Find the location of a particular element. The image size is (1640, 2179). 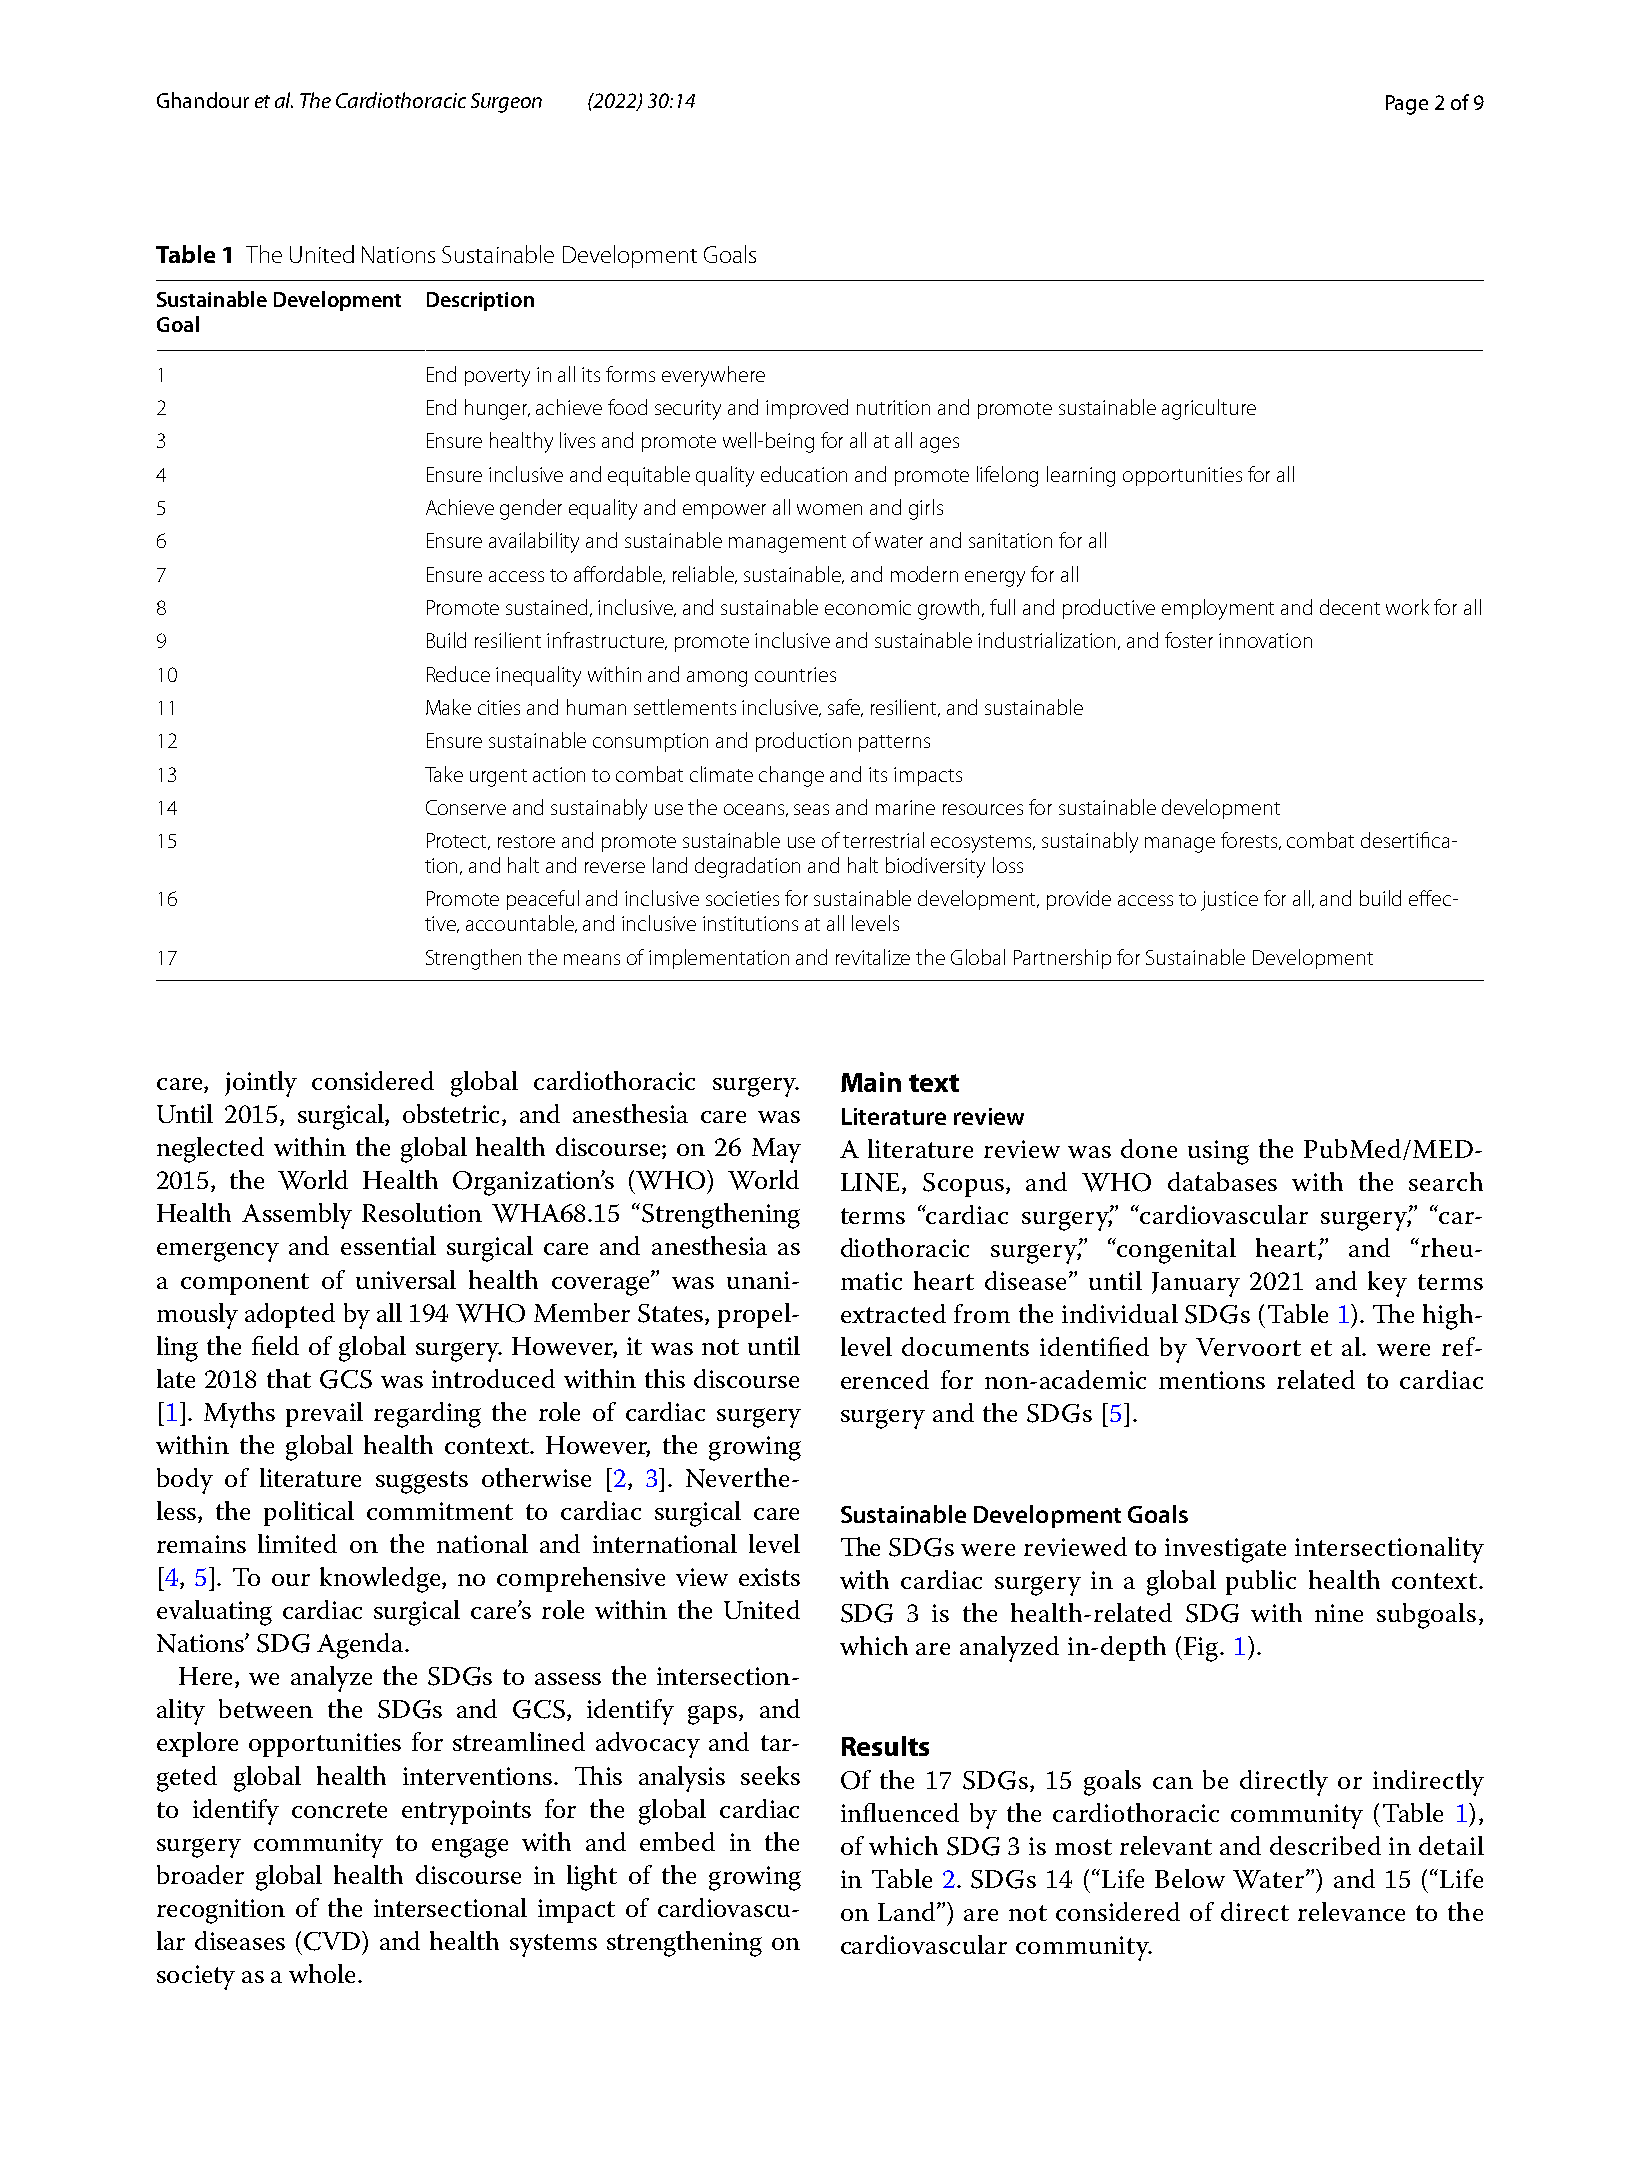

embed is located at coordinates (677, 1841).
